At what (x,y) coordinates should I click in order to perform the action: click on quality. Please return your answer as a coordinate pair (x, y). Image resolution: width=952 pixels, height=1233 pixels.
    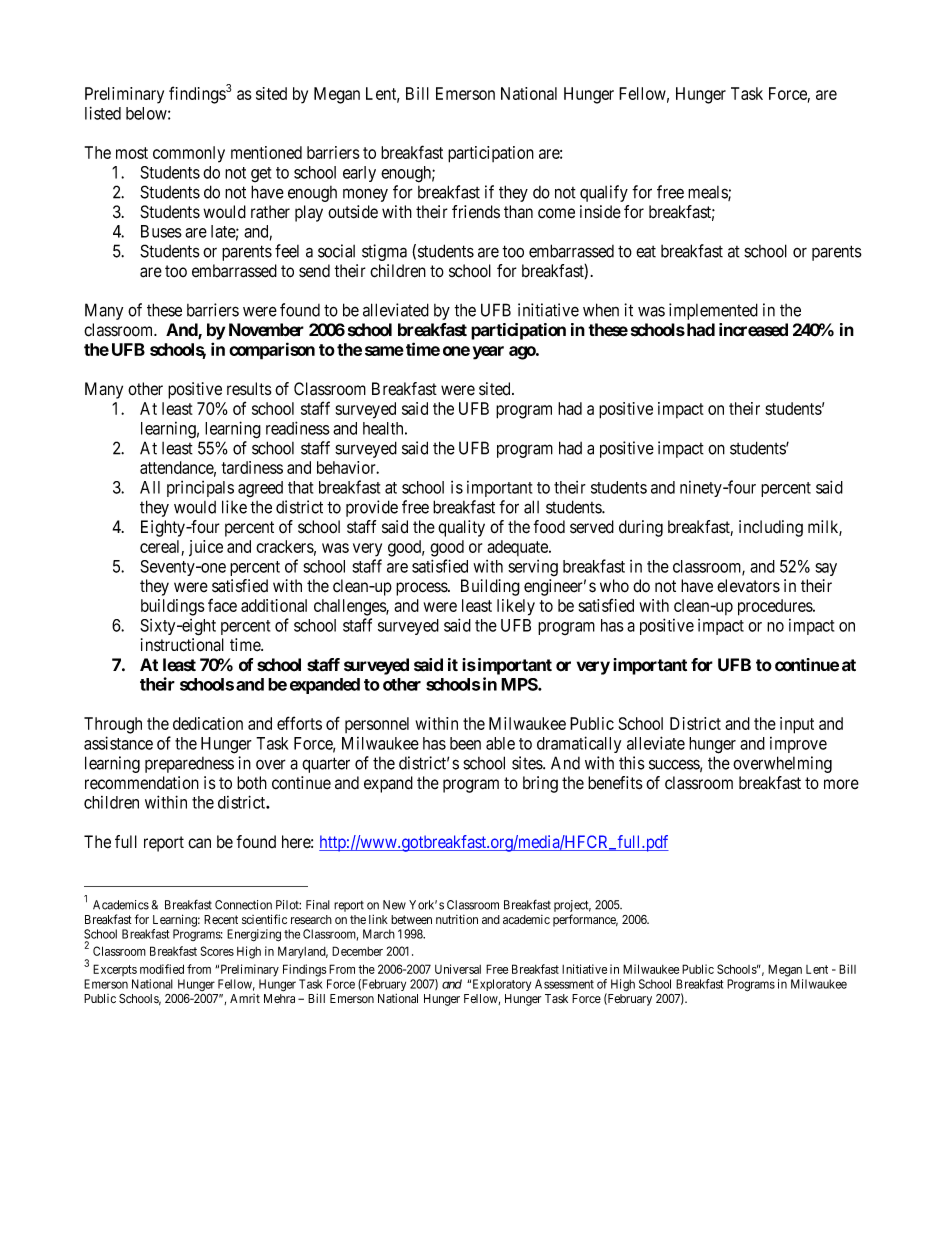
    Looking at the image, I should click on (461, 528).
